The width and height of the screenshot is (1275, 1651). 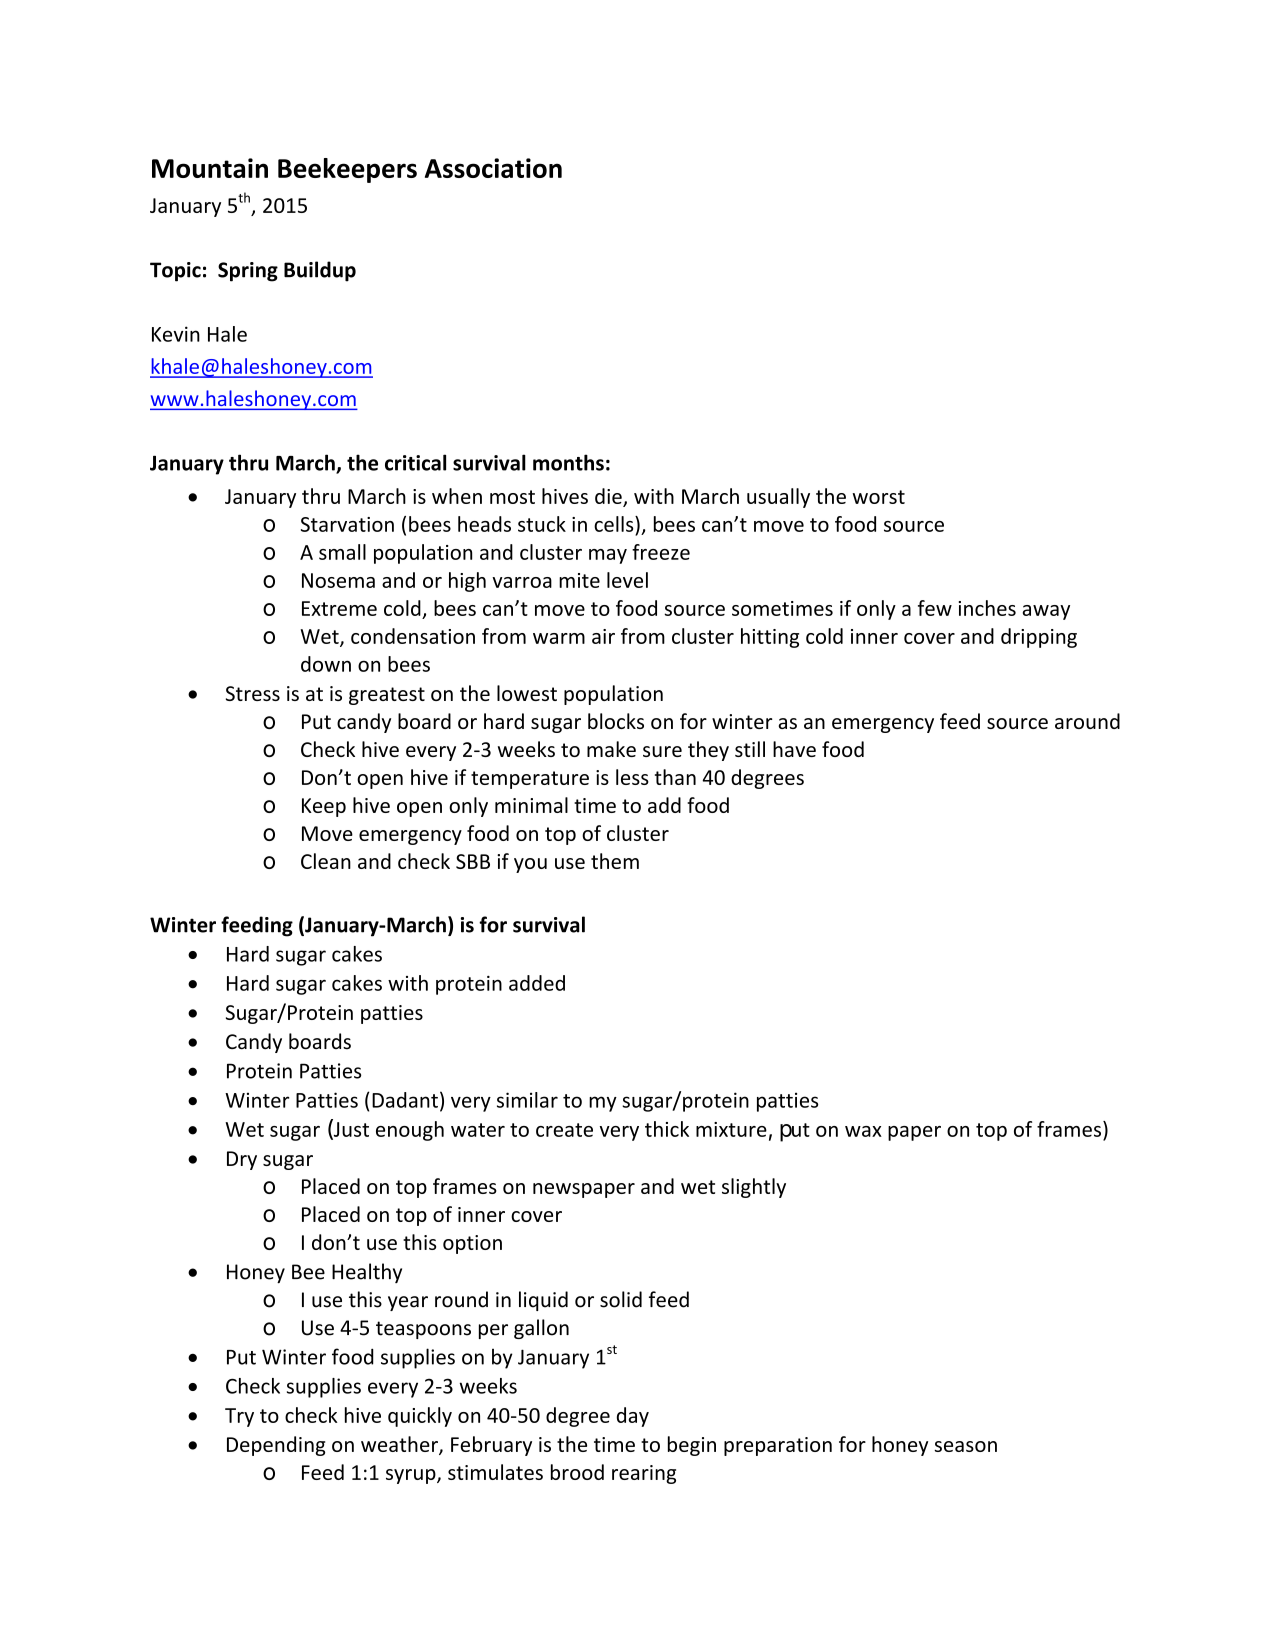 I want to click on wax, so click(x=863, y=1131).
